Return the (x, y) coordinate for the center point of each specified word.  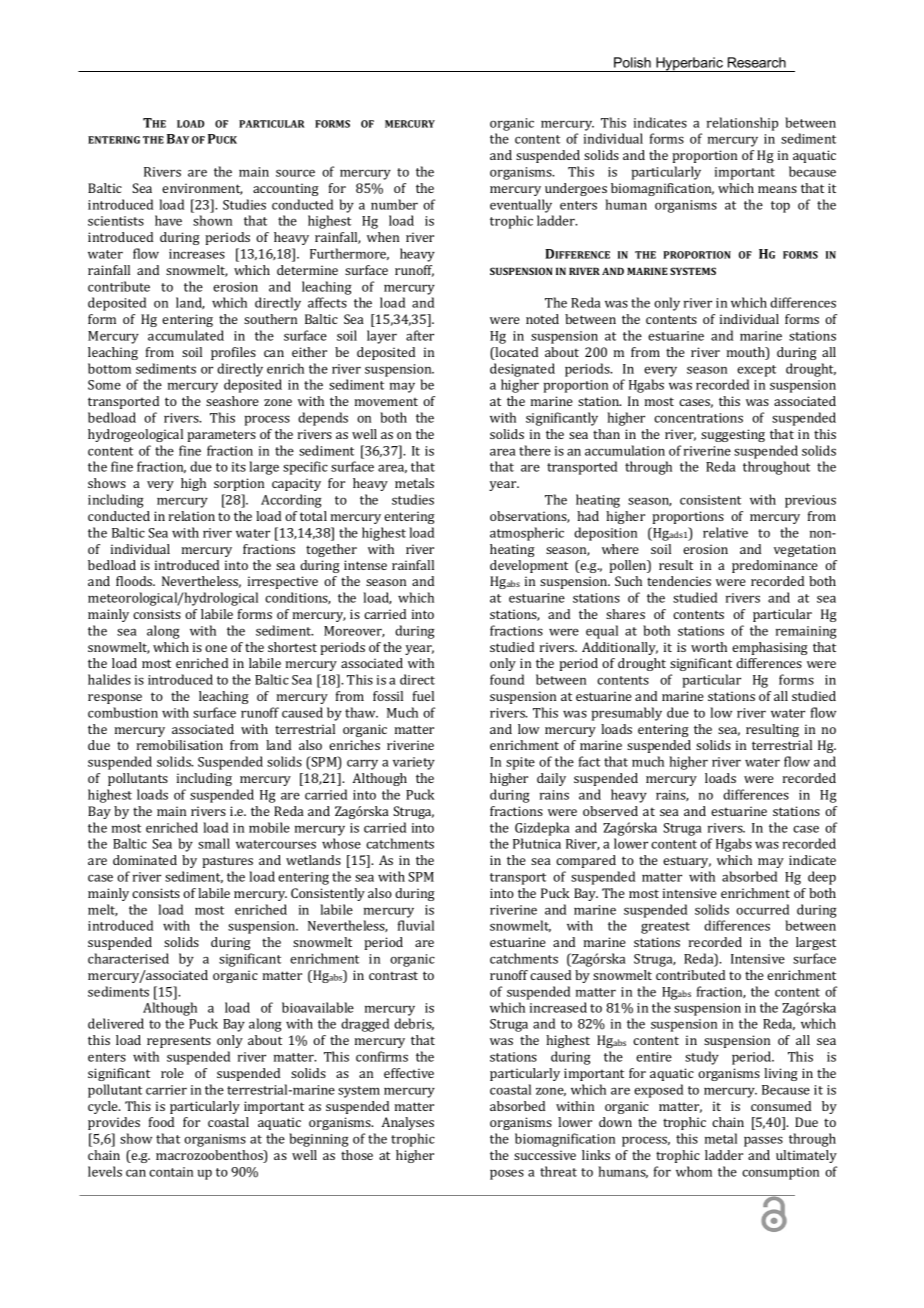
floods (135, 581)
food (161, 1122)
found (507, 679)
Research (757, 62)
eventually (521, 206)
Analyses (407, 1123)
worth (709, 647)
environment (202, 189)
